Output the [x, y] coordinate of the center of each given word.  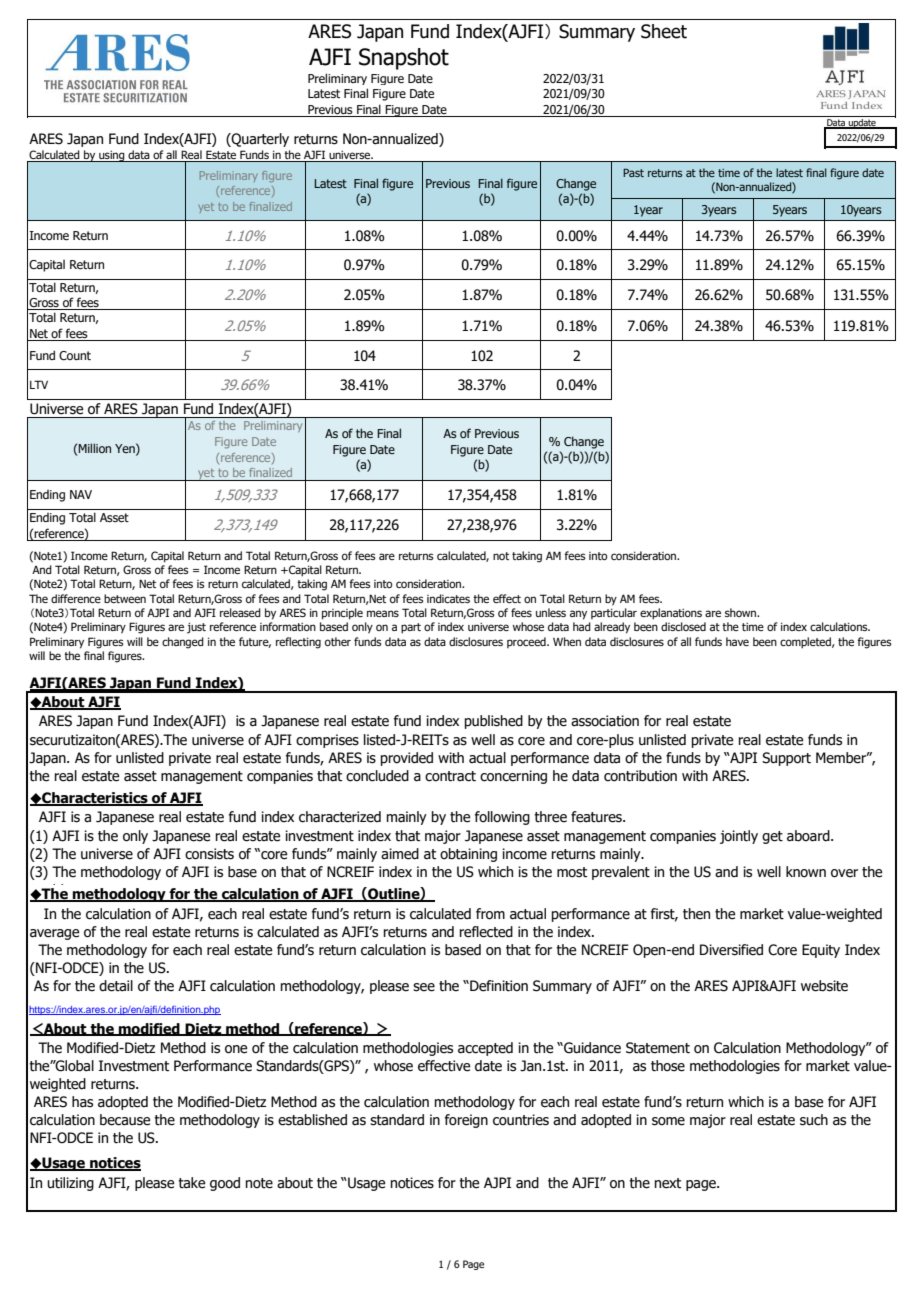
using [112, 156]
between [125, 598]
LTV [39, 384]
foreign [466, 1121]
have [737, 641]
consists [209, 854]
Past [633, 172]
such [814, 1120]
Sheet [664, 31]
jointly [739, 837]
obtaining [468, 855]
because [125, 1120]
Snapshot [404, 59]
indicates [448, 598]
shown [742, 612]
